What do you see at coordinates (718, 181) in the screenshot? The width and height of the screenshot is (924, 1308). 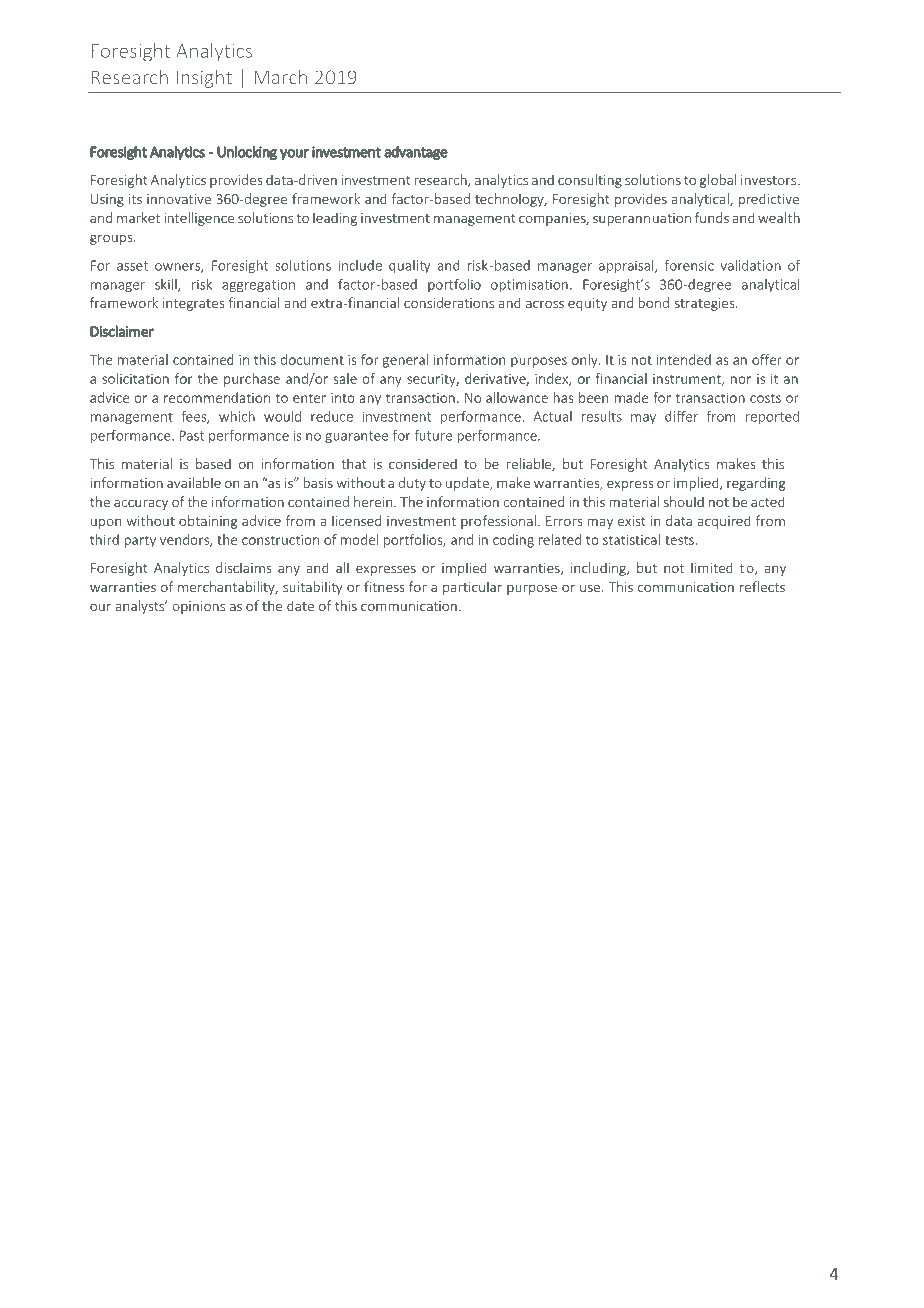 I see `global` at bounding box center [718, 181].
